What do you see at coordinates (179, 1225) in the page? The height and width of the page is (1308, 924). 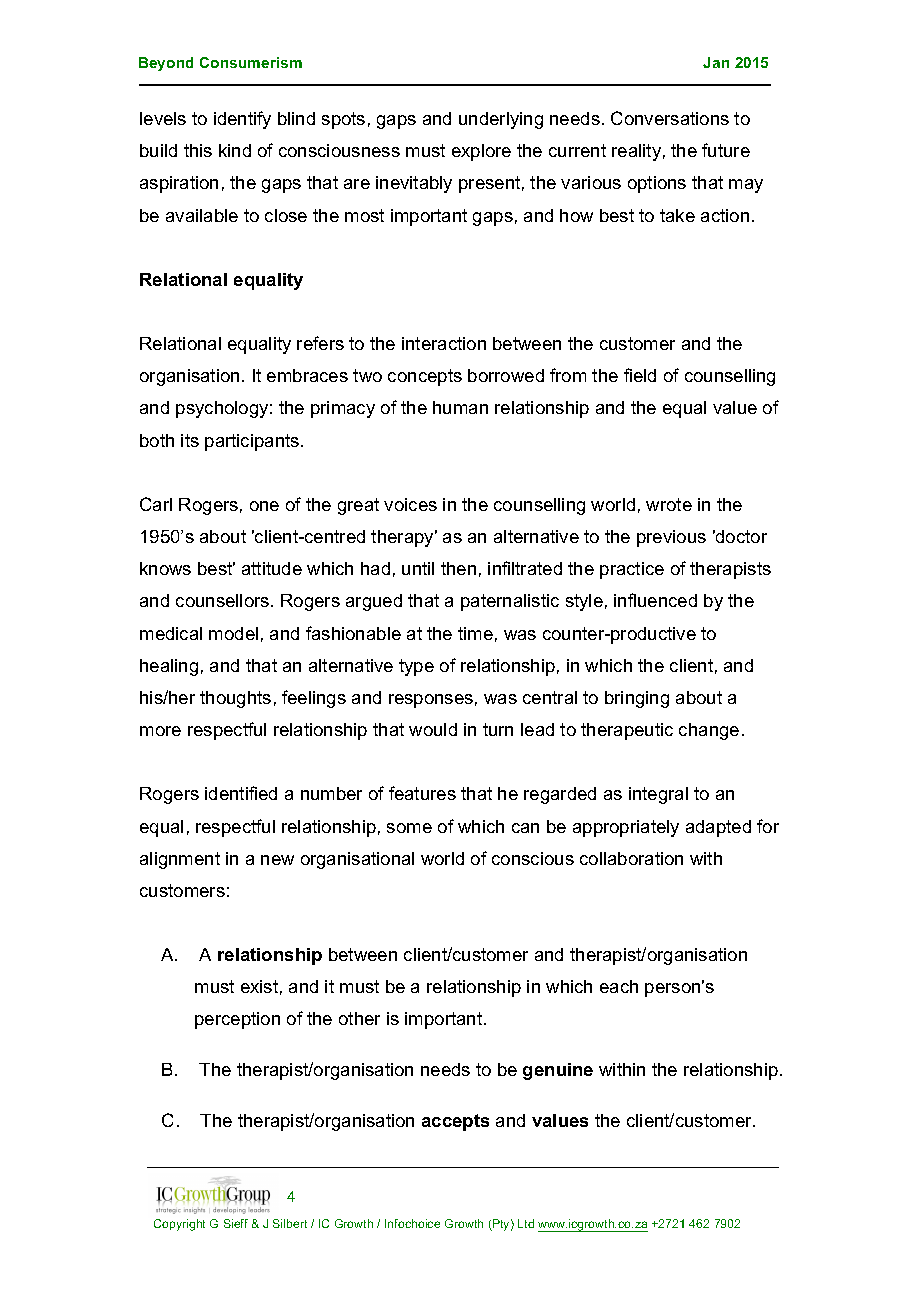 I see `Copyright` at bounding box center [179, 1225].
